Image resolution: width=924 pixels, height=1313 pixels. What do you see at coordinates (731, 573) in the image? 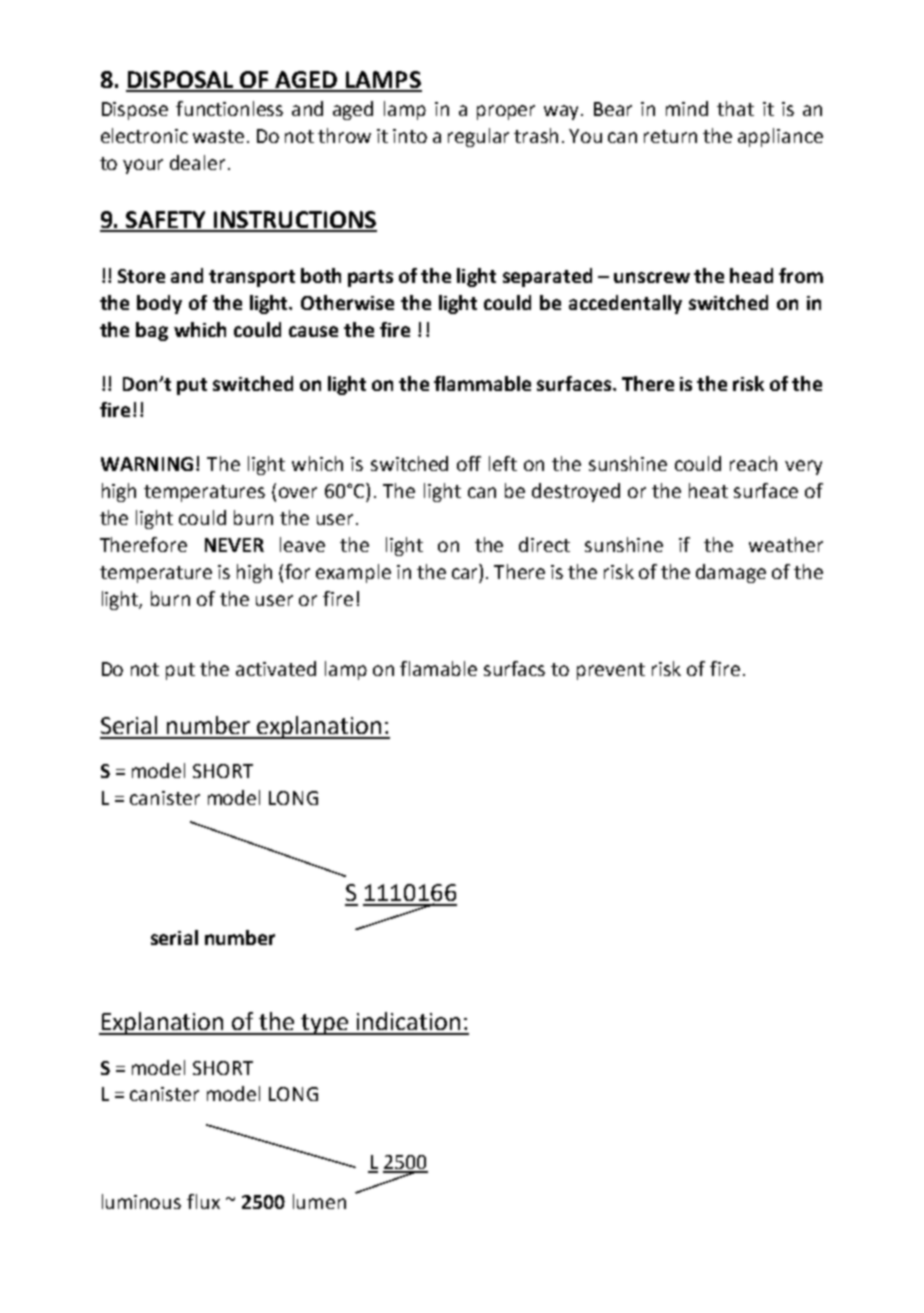
I see `damage` at bounding box center [731, 573].
